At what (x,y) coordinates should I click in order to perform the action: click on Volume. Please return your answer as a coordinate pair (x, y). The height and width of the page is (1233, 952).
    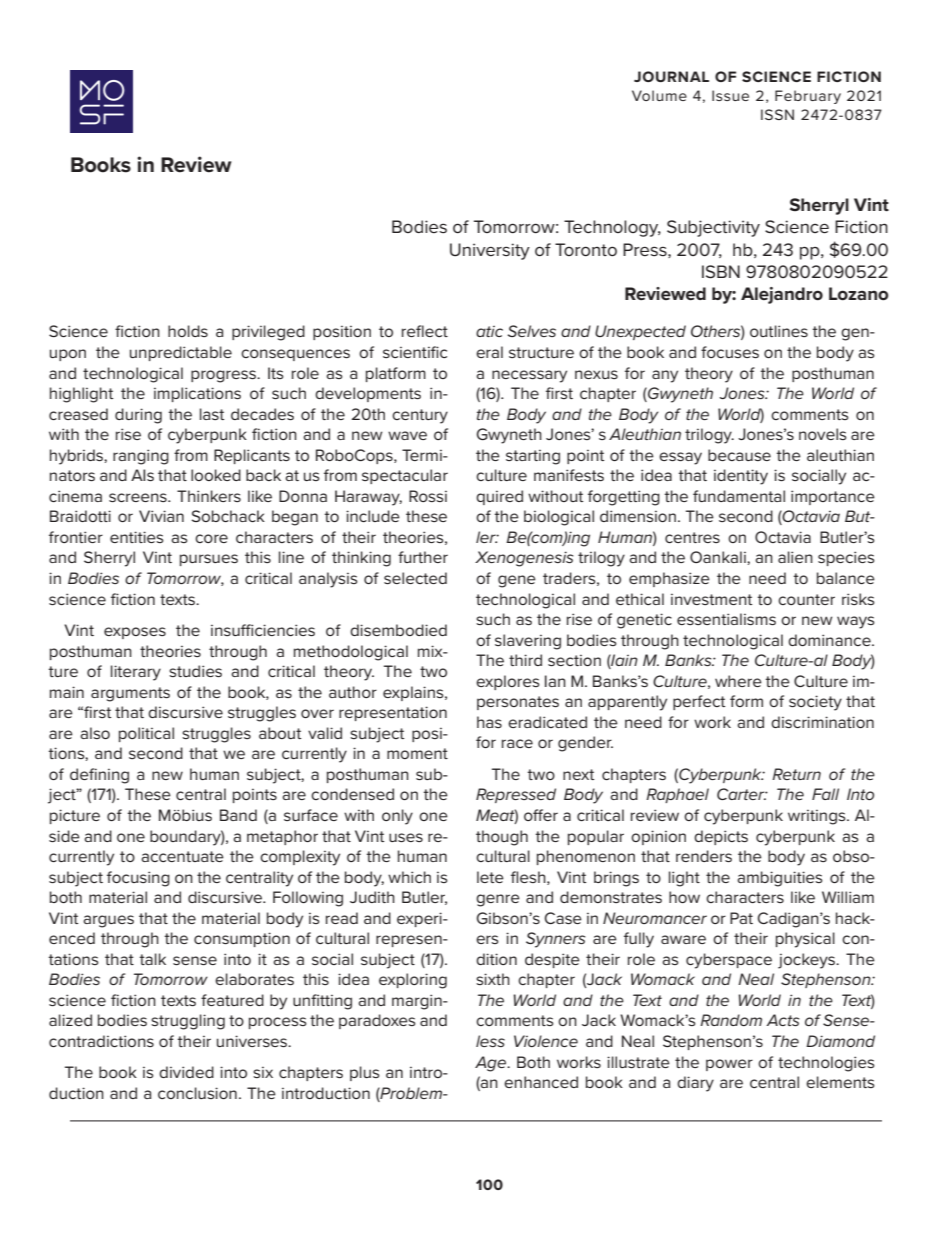
    Looking at the image, I should click on (659, 95).
